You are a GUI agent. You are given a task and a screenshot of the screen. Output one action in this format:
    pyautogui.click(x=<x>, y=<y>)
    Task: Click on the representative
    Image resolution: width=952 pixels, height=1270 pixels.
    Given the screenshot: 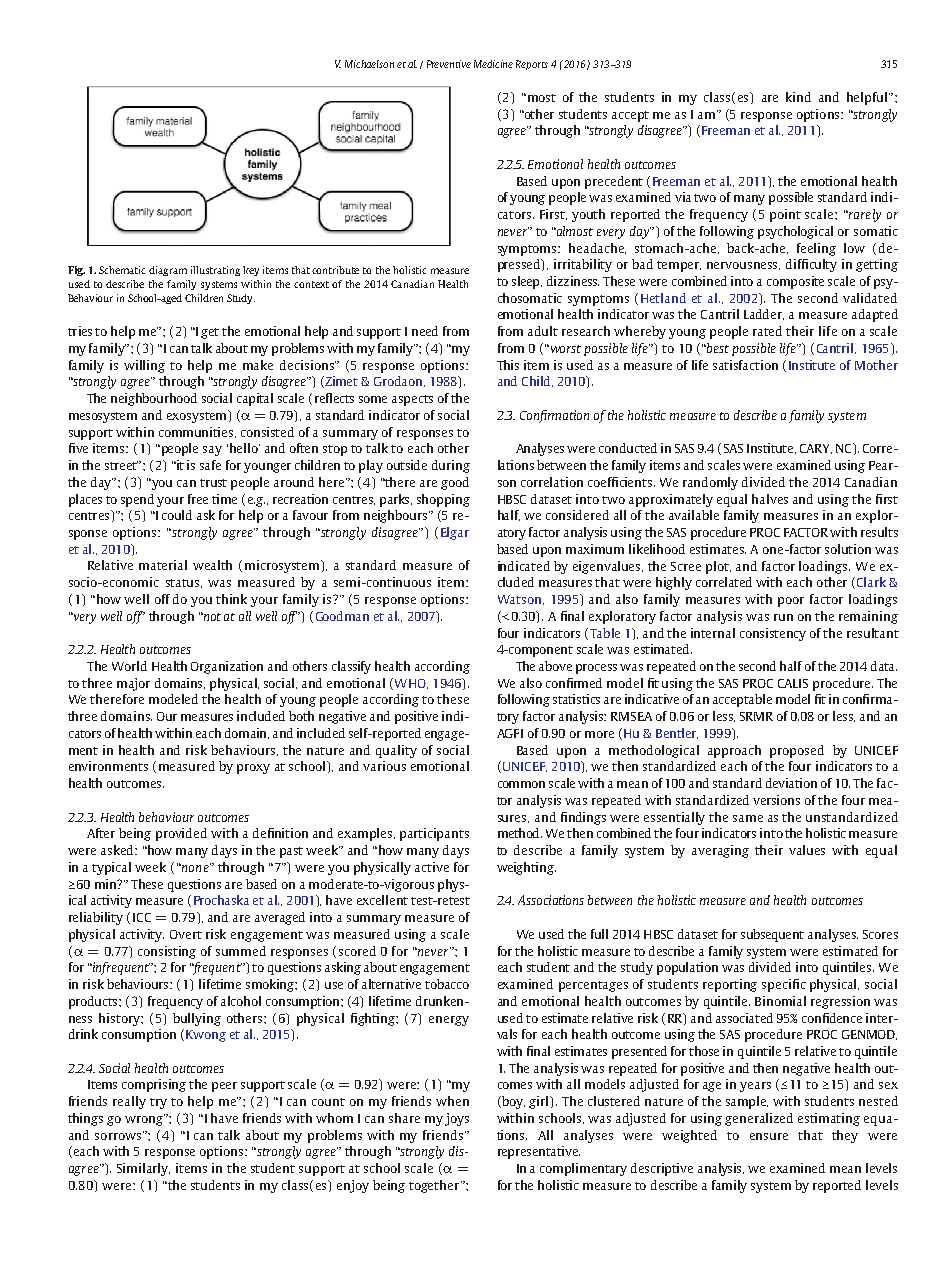 What is the action you would take?
    pyautogui.click(x=539, y=1152)
